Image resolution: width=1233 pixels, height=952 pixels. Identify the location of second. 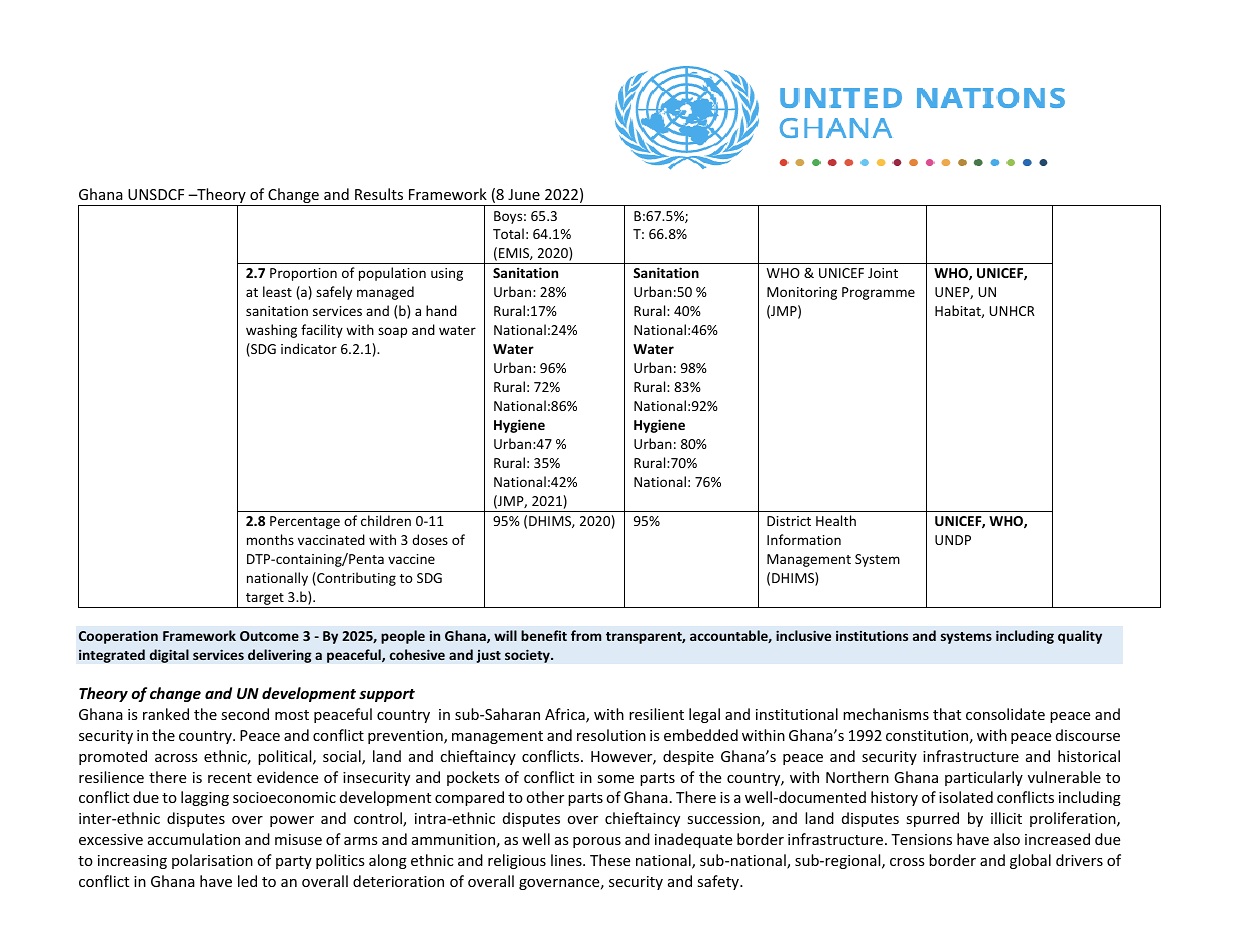
(245, 714).
